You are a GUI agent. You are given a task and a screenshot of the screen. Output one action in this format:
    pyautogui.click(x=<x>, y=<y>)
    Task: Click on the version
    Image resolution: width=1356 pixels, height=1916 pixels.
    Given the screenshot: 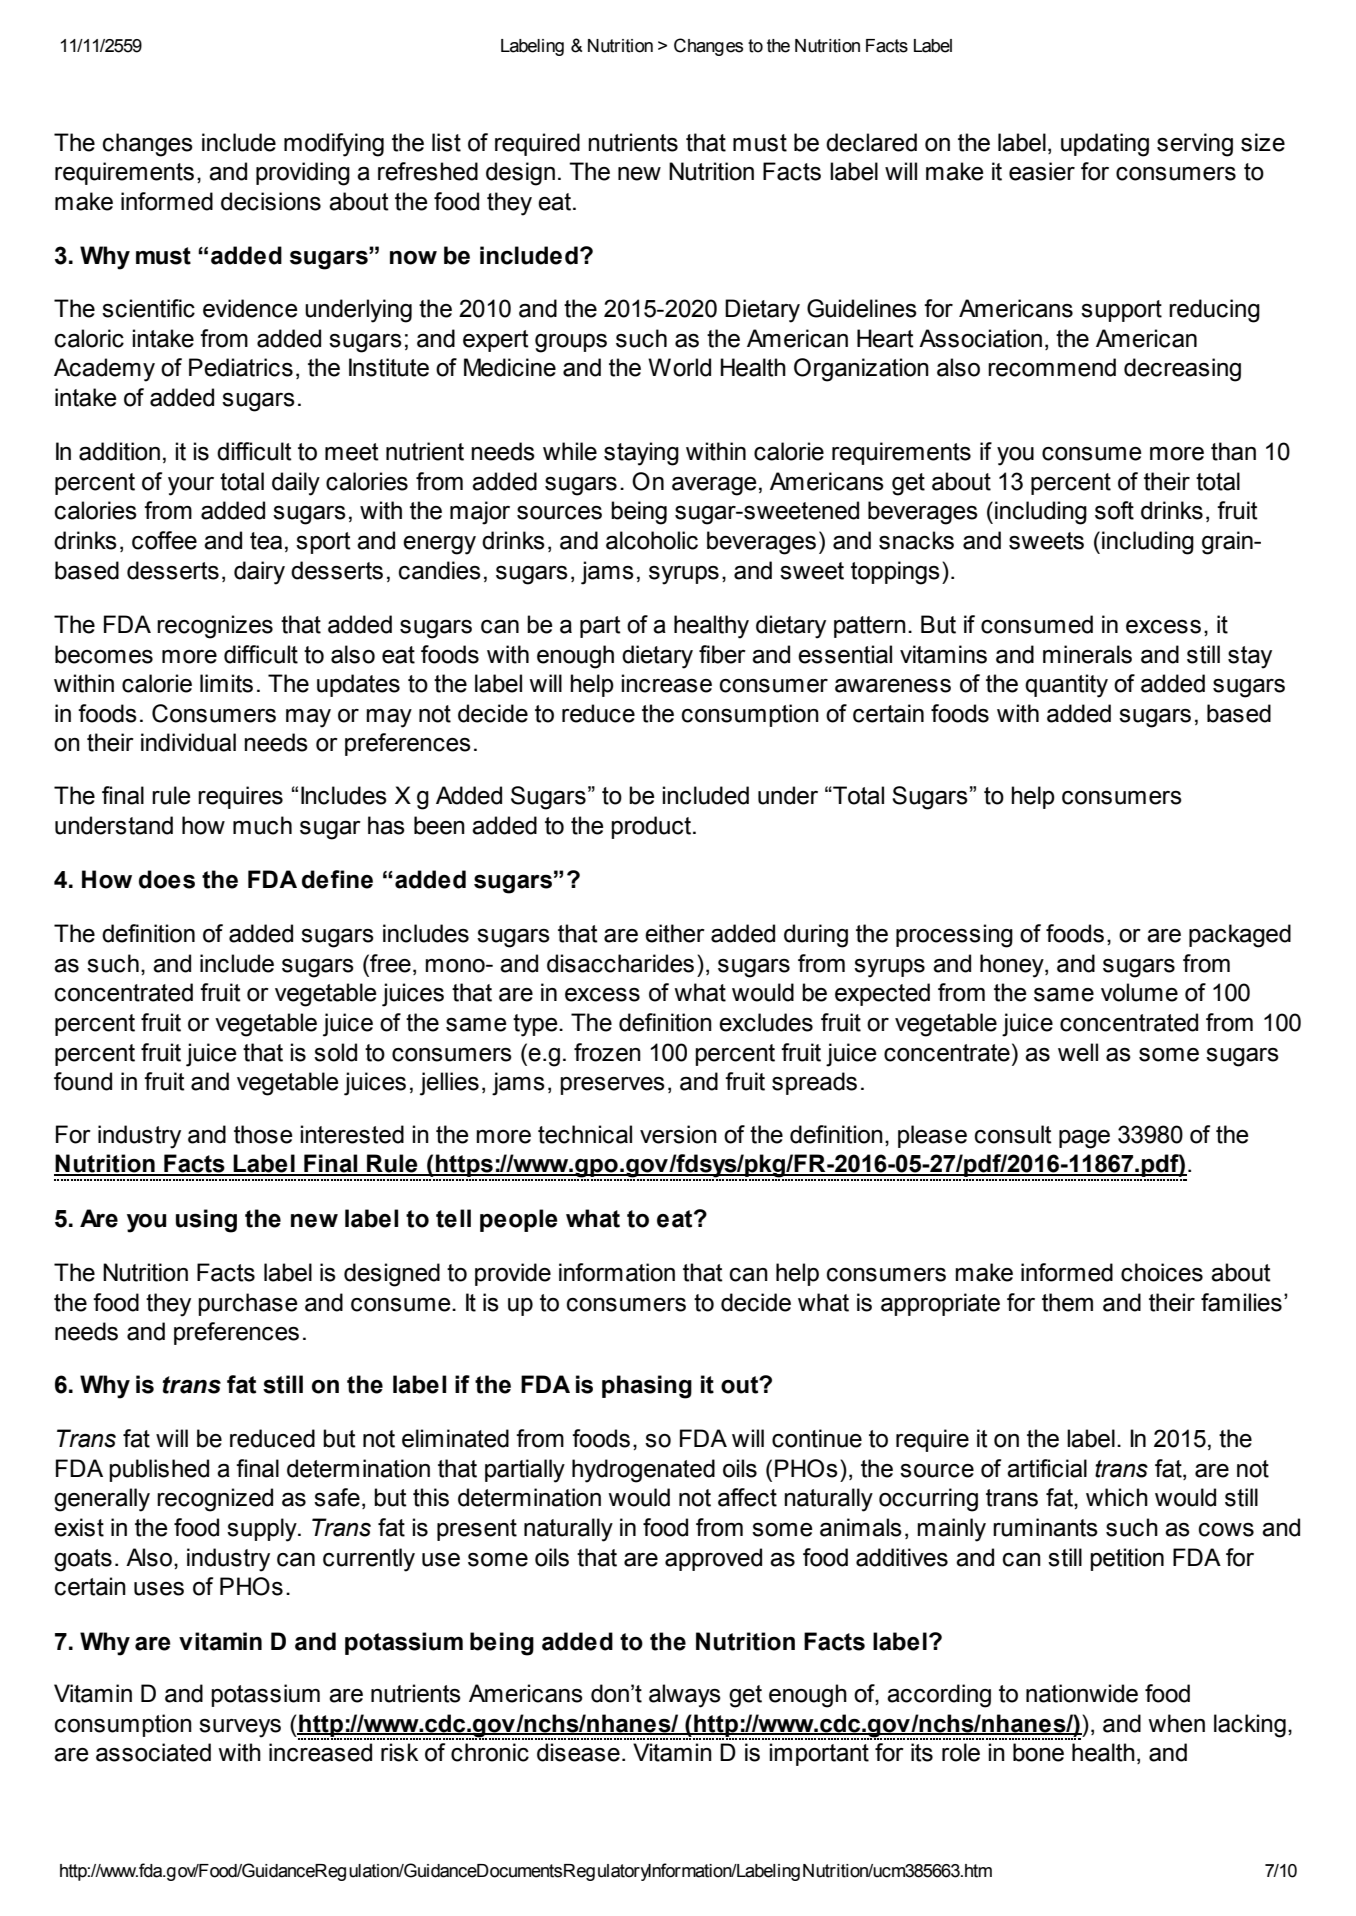 What is the action you would take?
    pyautogui.click(x=678, y=1134)
